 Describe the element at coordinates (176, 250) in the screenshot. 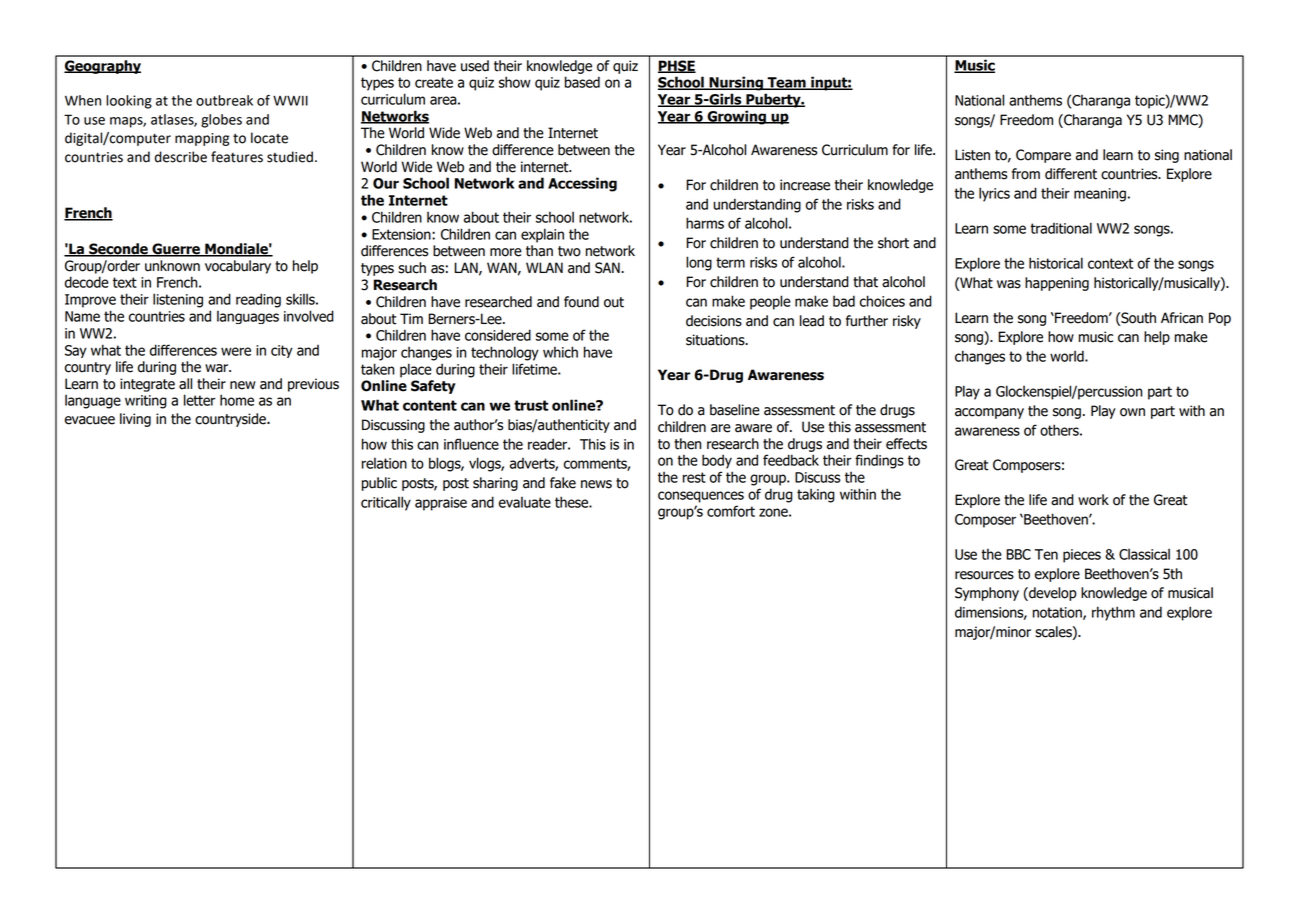

I see `Guerre` at that location.
